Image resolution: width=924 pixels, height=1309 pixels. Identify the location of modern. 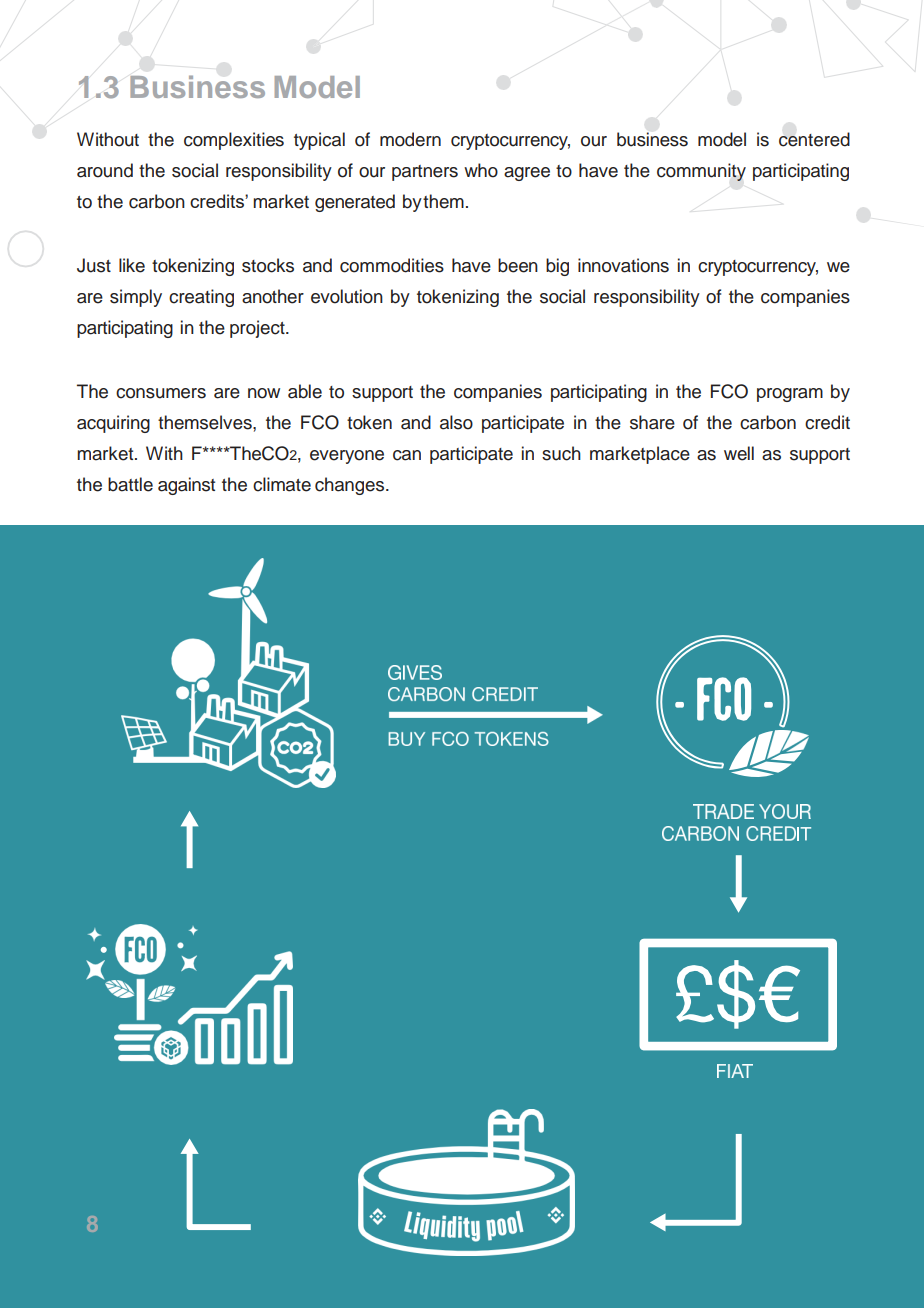
(410, 139).
